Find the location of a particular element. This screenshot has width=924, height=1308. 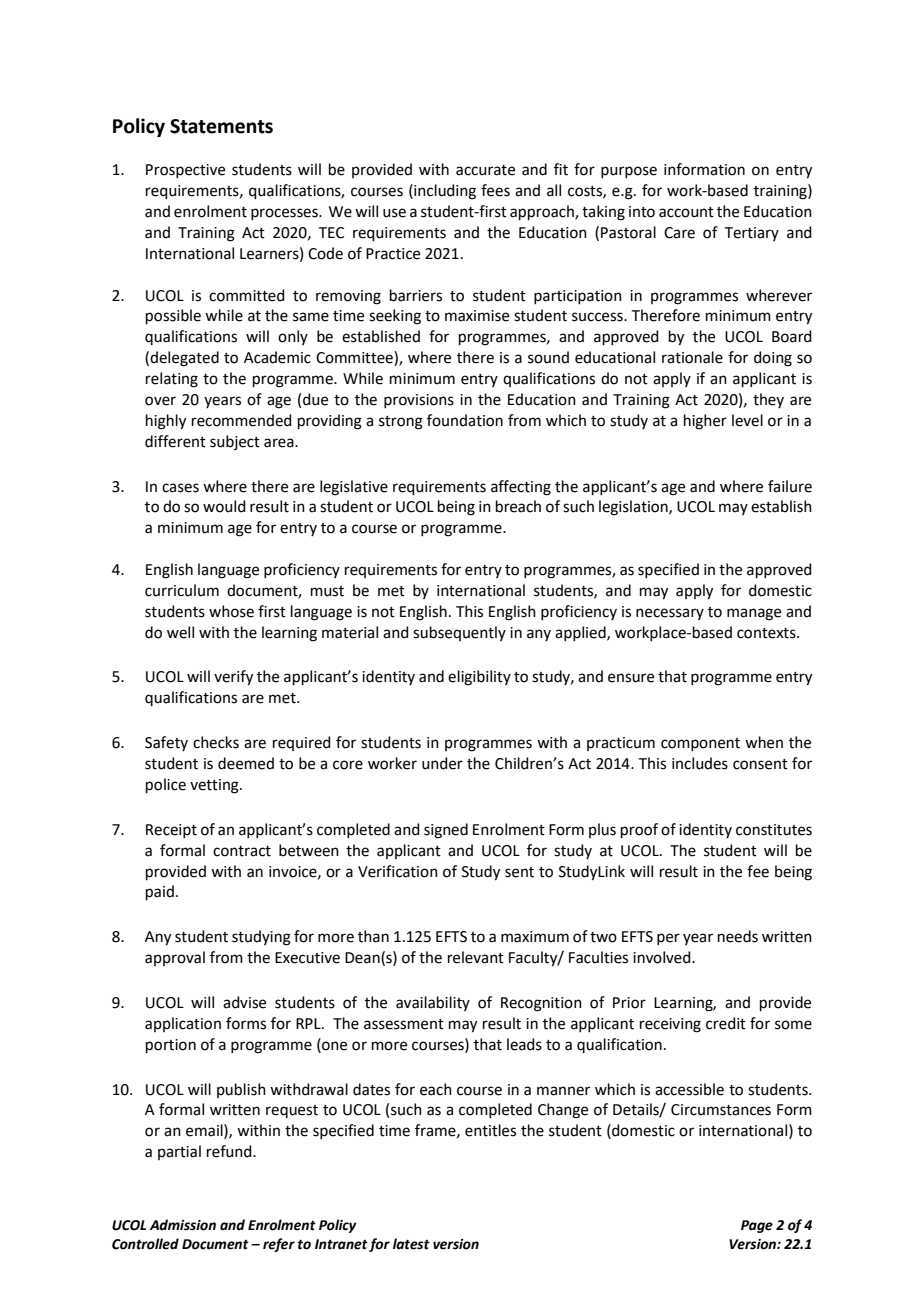

higher is located at coordinates (705, 422).
